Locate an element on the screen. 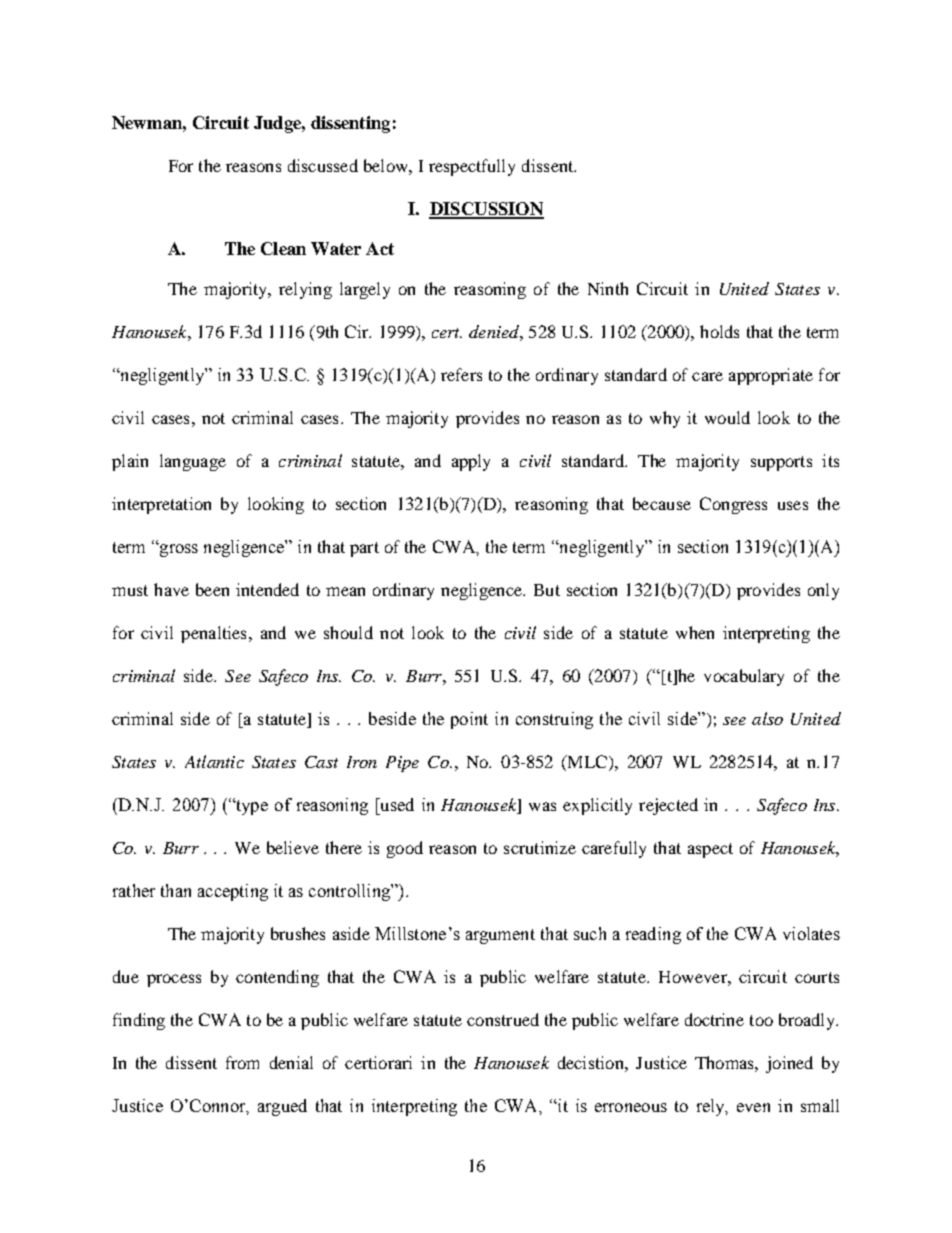 The width and height of the screenshot is (952, 1233). accepting is located at coordinates (233, 892).
